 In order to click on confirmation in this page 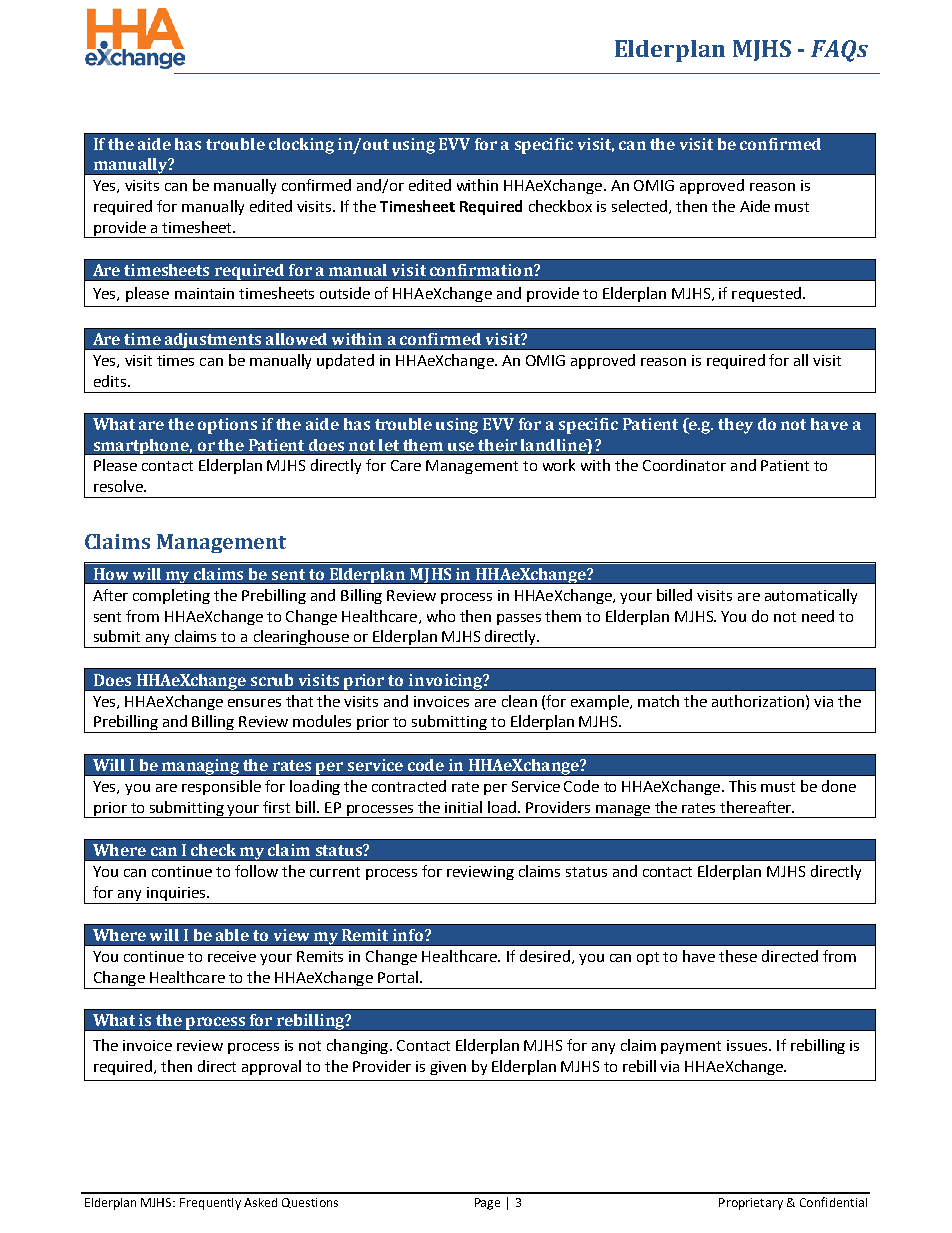, I will do `click(482, 270)`.
